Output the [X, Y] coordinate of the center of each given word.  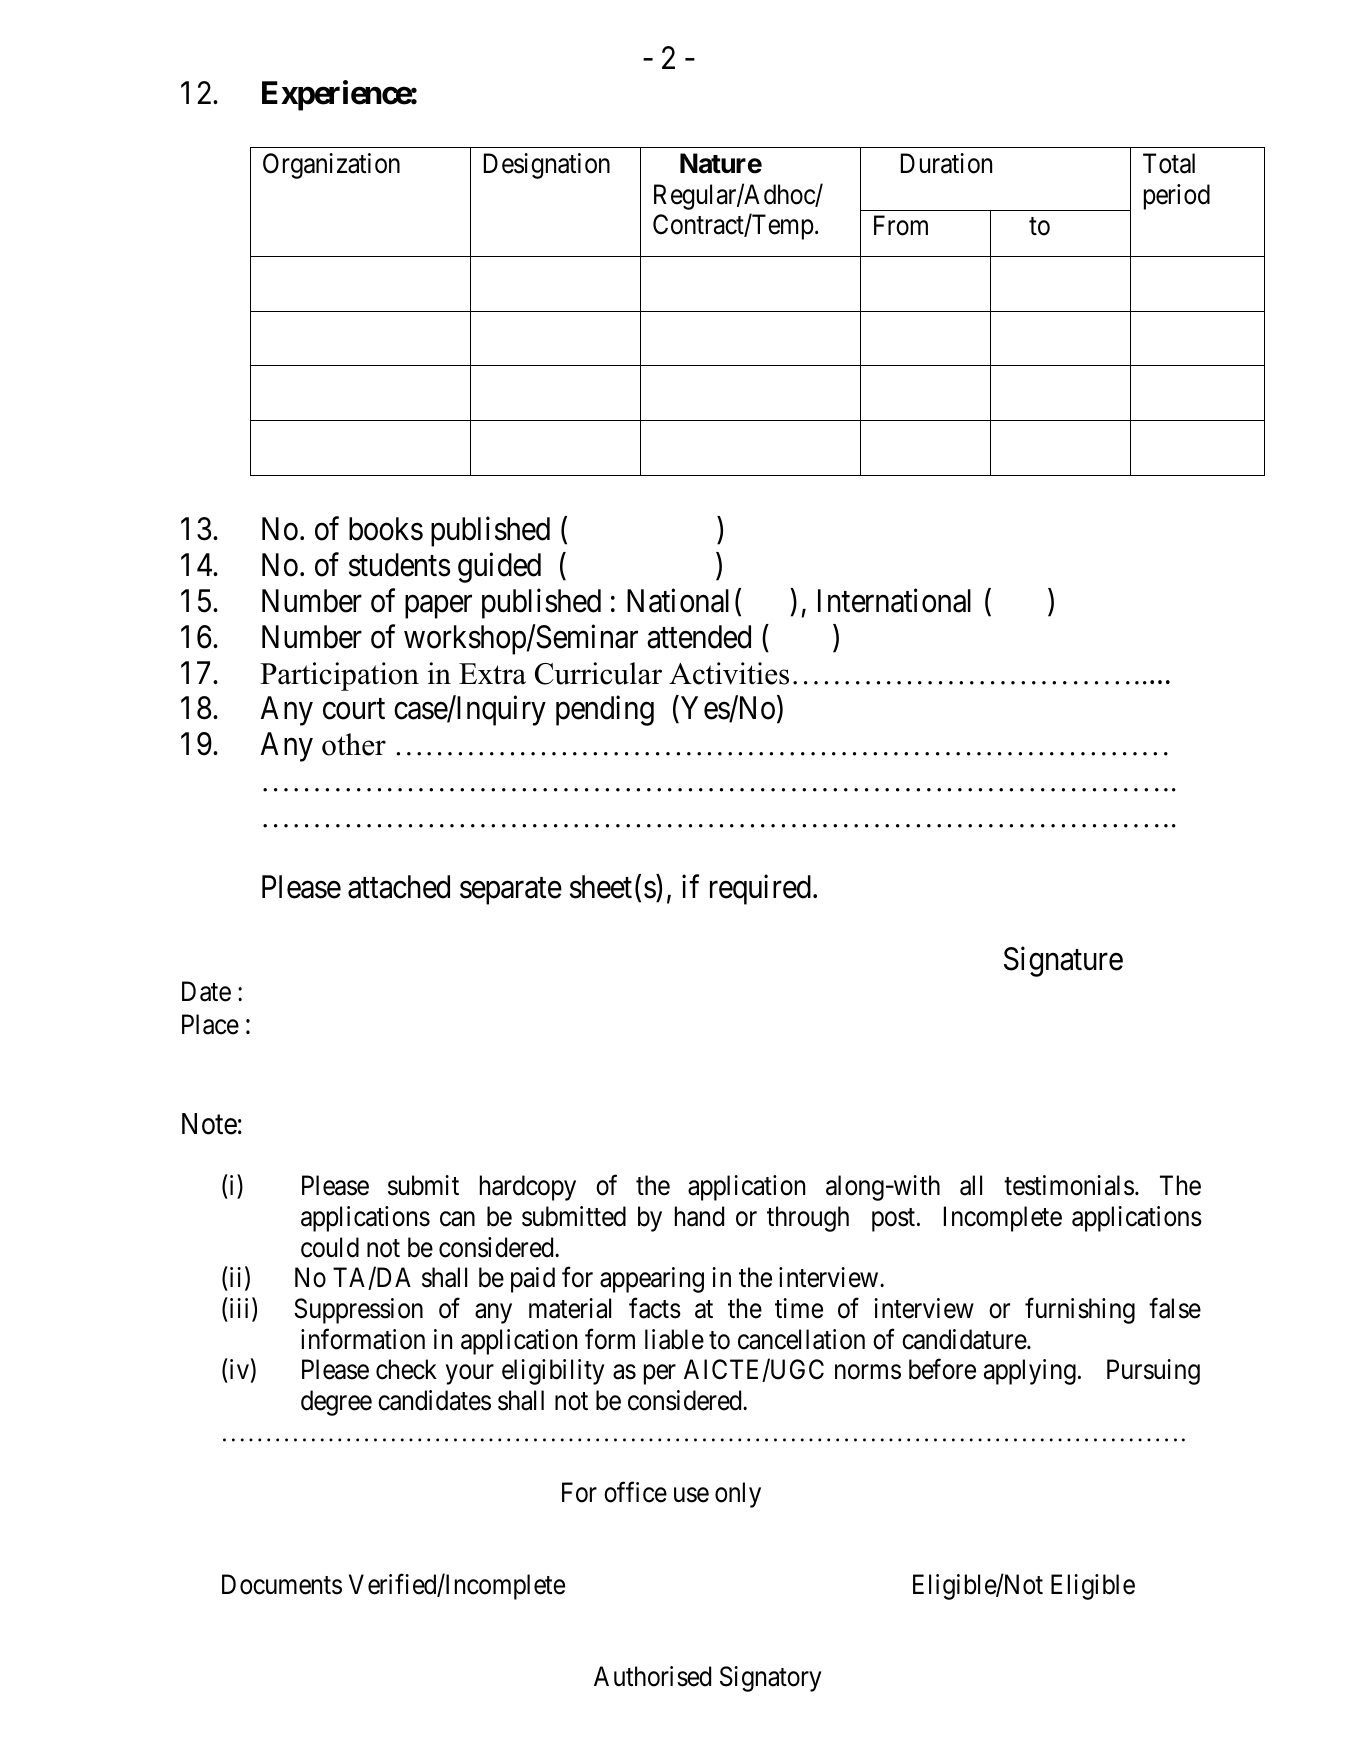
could [330, 1247]
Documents [282, 1584]
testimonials [1069, 1185]
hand [699, 1216]
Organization [331, 166]
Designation [547, 166]
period [1177, 197]
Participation [339, 676]
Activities [729, 673]
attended [699, 637]
